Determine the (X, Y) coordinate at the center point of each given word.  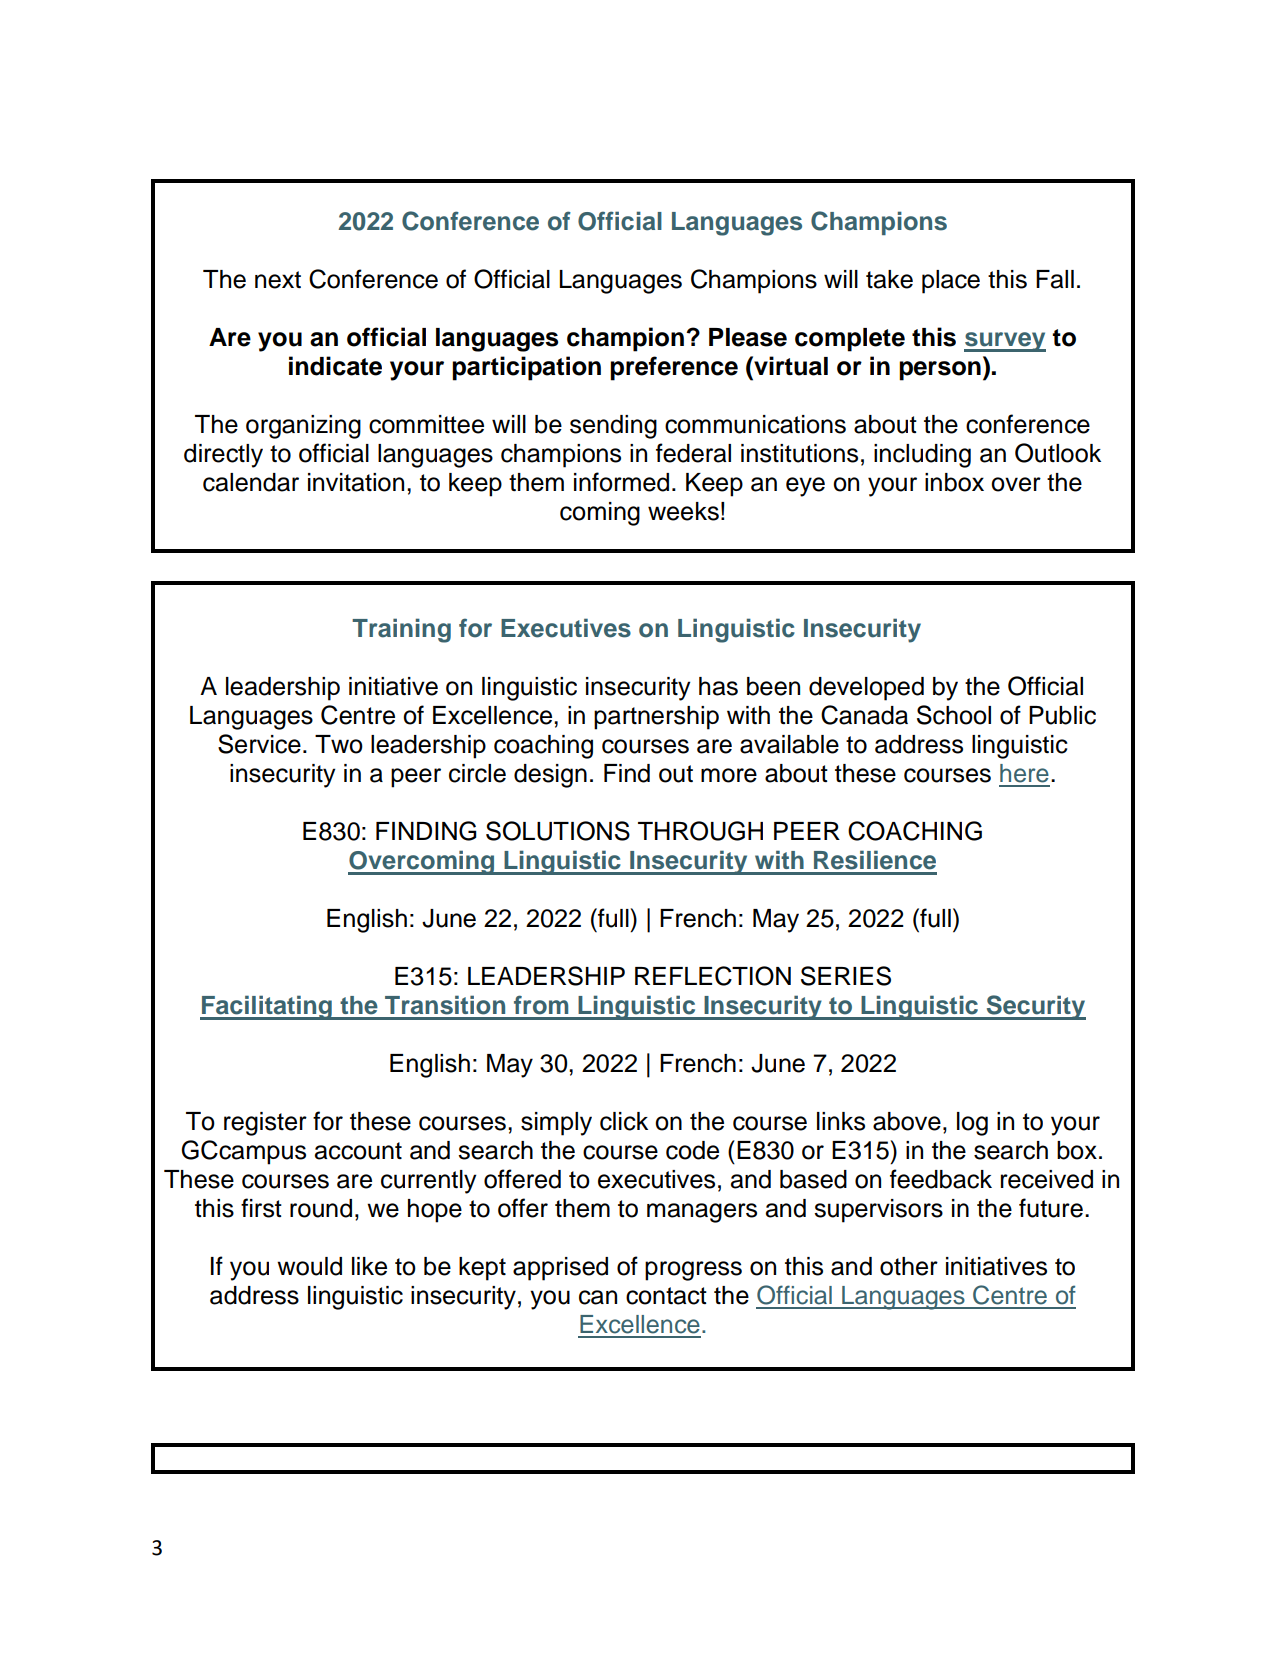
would (309, 1266)
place (951, 282)
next (278, 280)
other (909, 1266)
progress (693, 1271)
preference (674, 368)
